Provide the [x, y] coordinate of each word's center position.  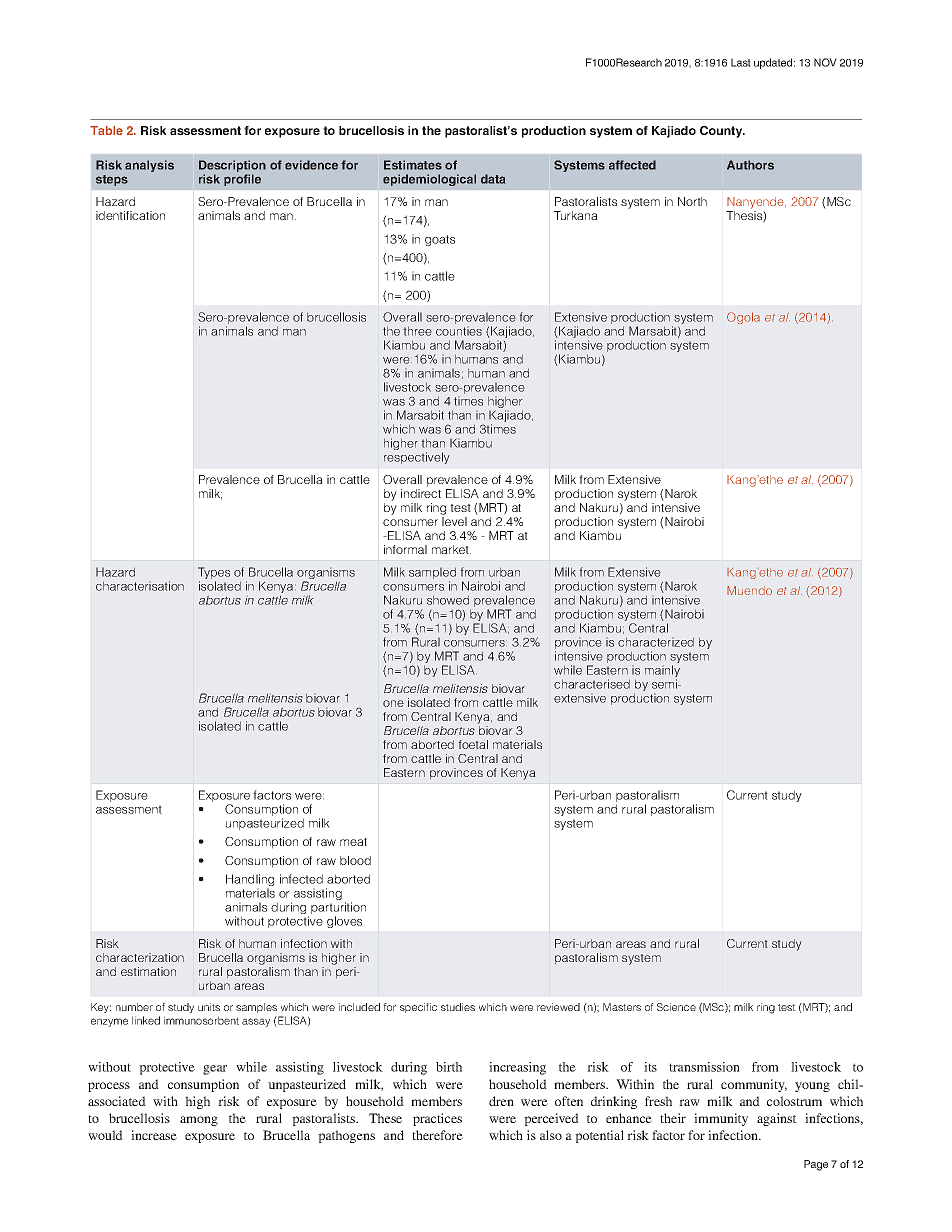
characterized [656, 642]
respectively [417, 458]
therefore [437, 1135]
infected [301, 879]
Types [214, 574]
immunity [721, 1119]
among [199, 1121]
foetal [473, 744]
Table [106, 130]
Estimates [413, 165]
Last [741, 62]
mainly [662, 672]
